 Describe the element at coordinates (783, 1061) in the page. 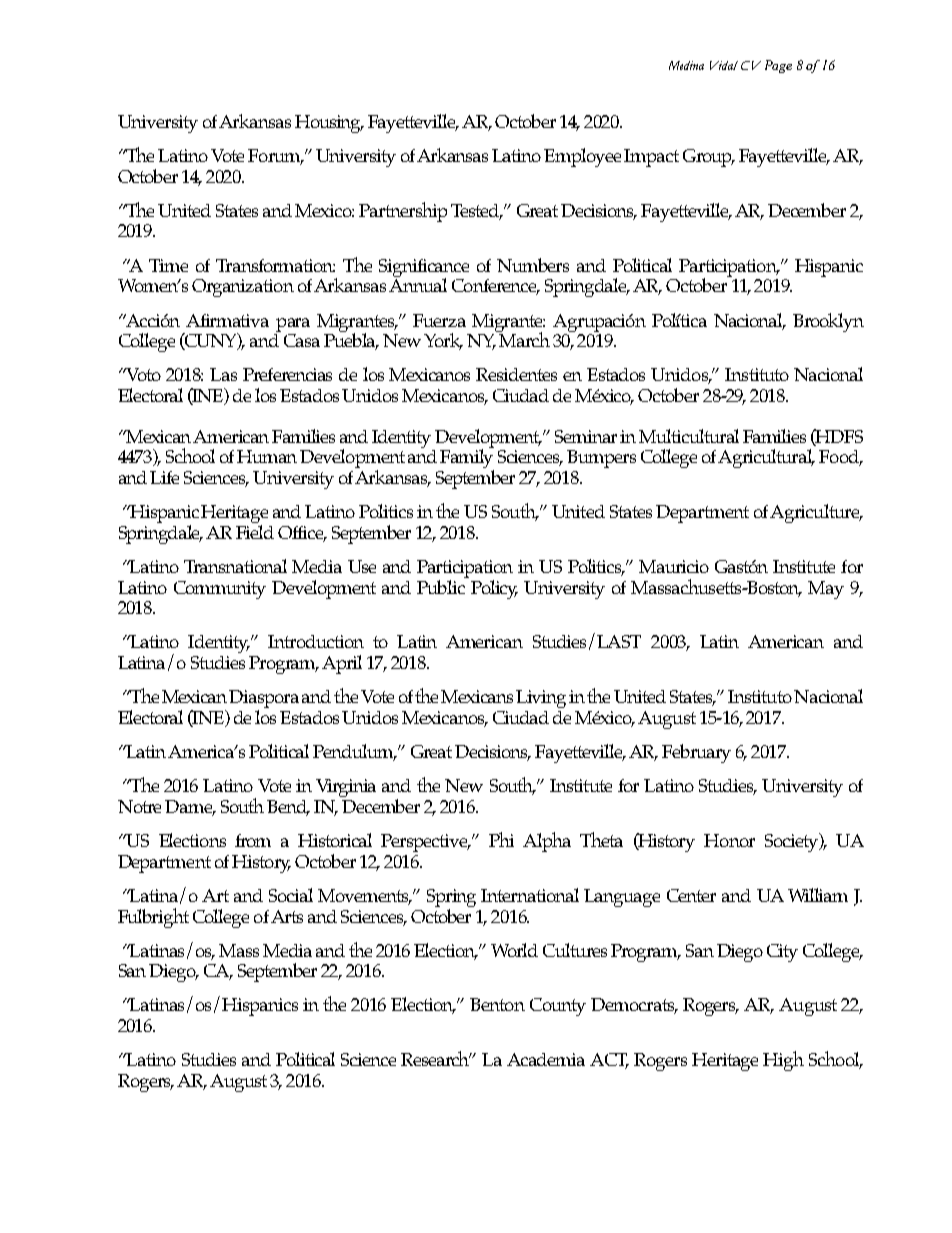

I see `High` at that location.
